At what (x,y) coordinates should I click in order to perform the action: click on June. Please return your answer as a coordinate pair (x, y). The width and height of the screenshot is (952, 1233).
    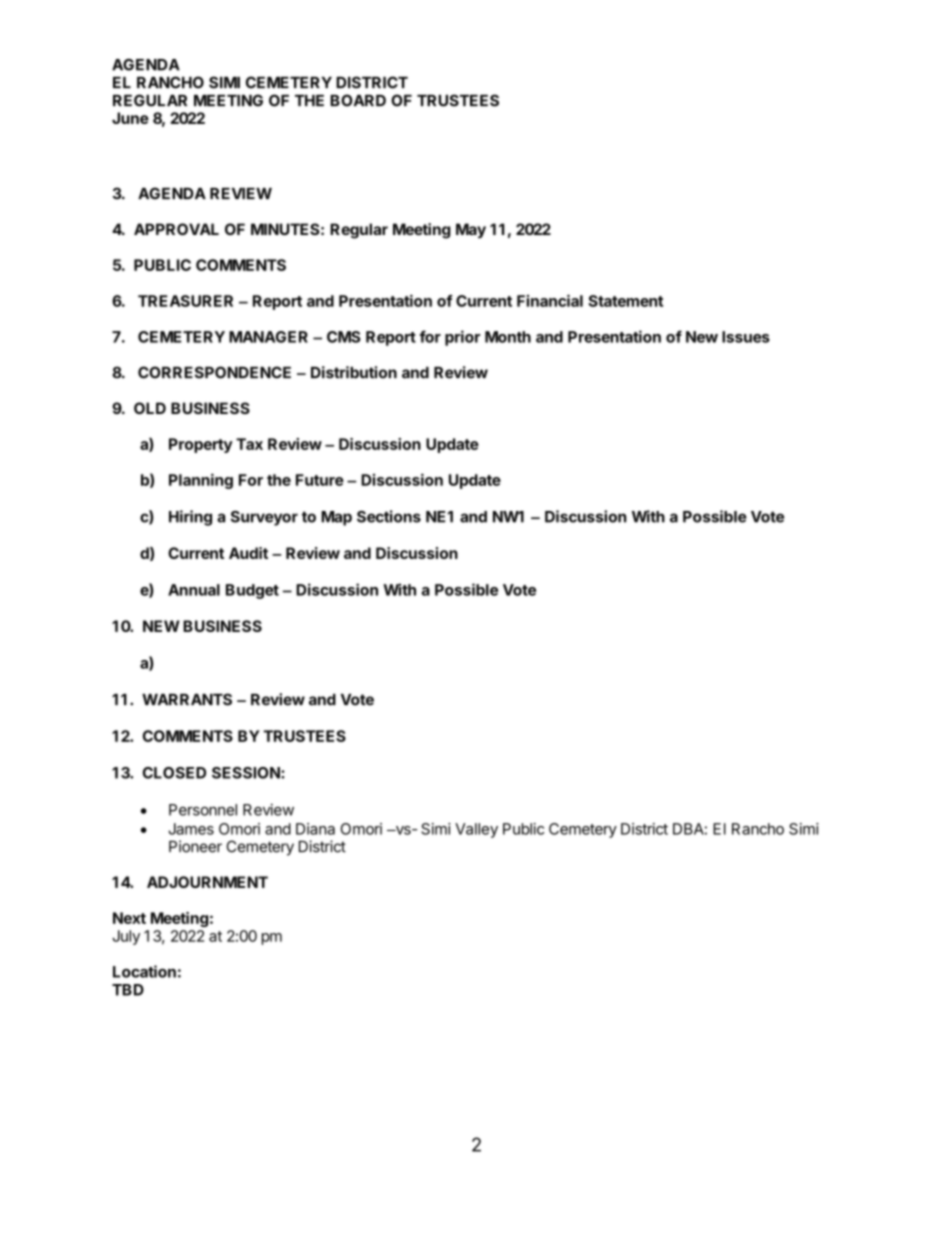
    Looking at the image, I should click on (130, 118).
